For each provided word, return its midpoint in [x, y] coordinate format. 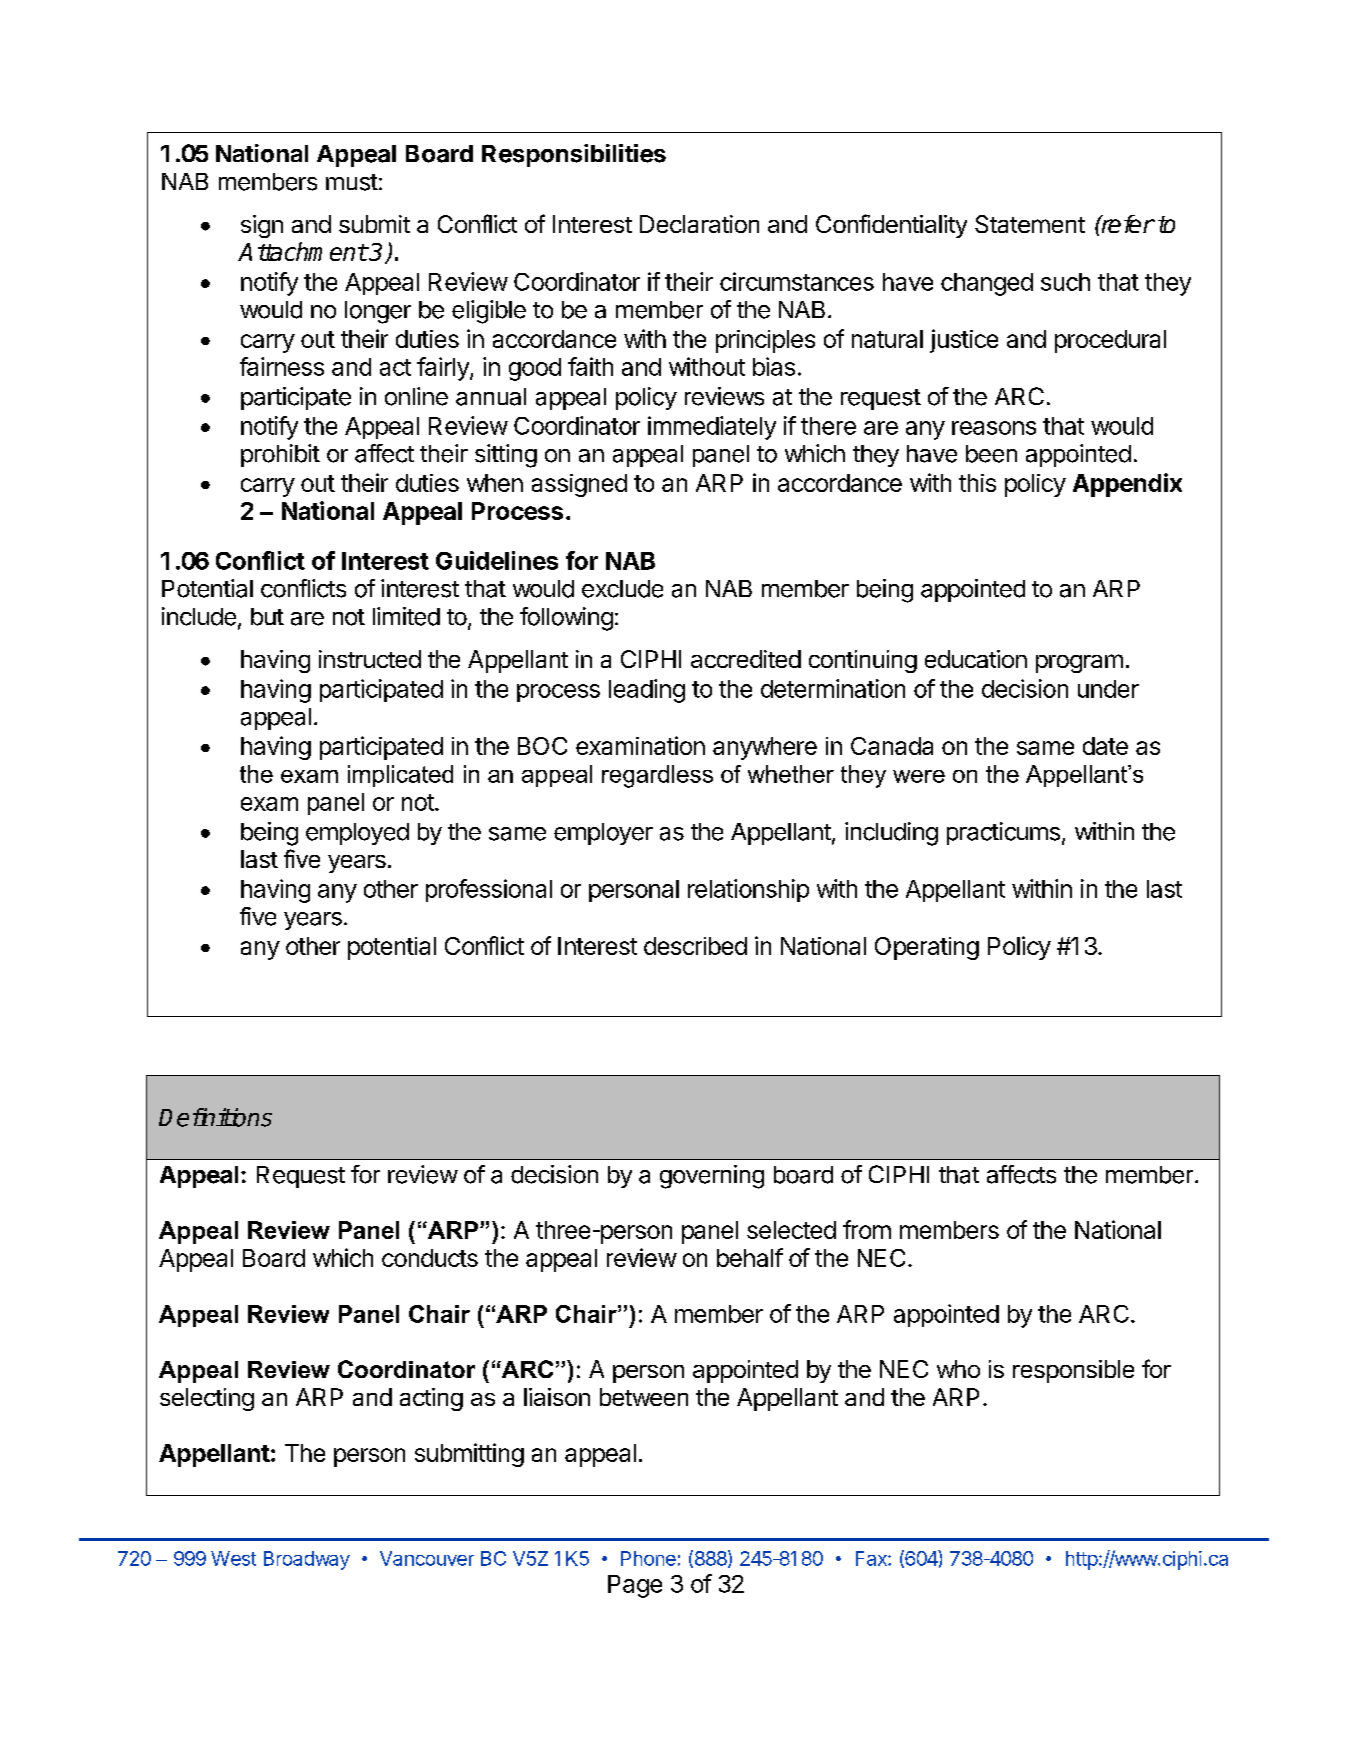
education [976, 659]
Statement [1030, 224]
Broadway [307, 1560]
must [352, 182]
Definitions [215, 1117]
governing [712, 1177]
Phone [648, 1558]
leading [647, 691]
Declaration [699, 224]
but [267, 617]
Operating [927, 948]
